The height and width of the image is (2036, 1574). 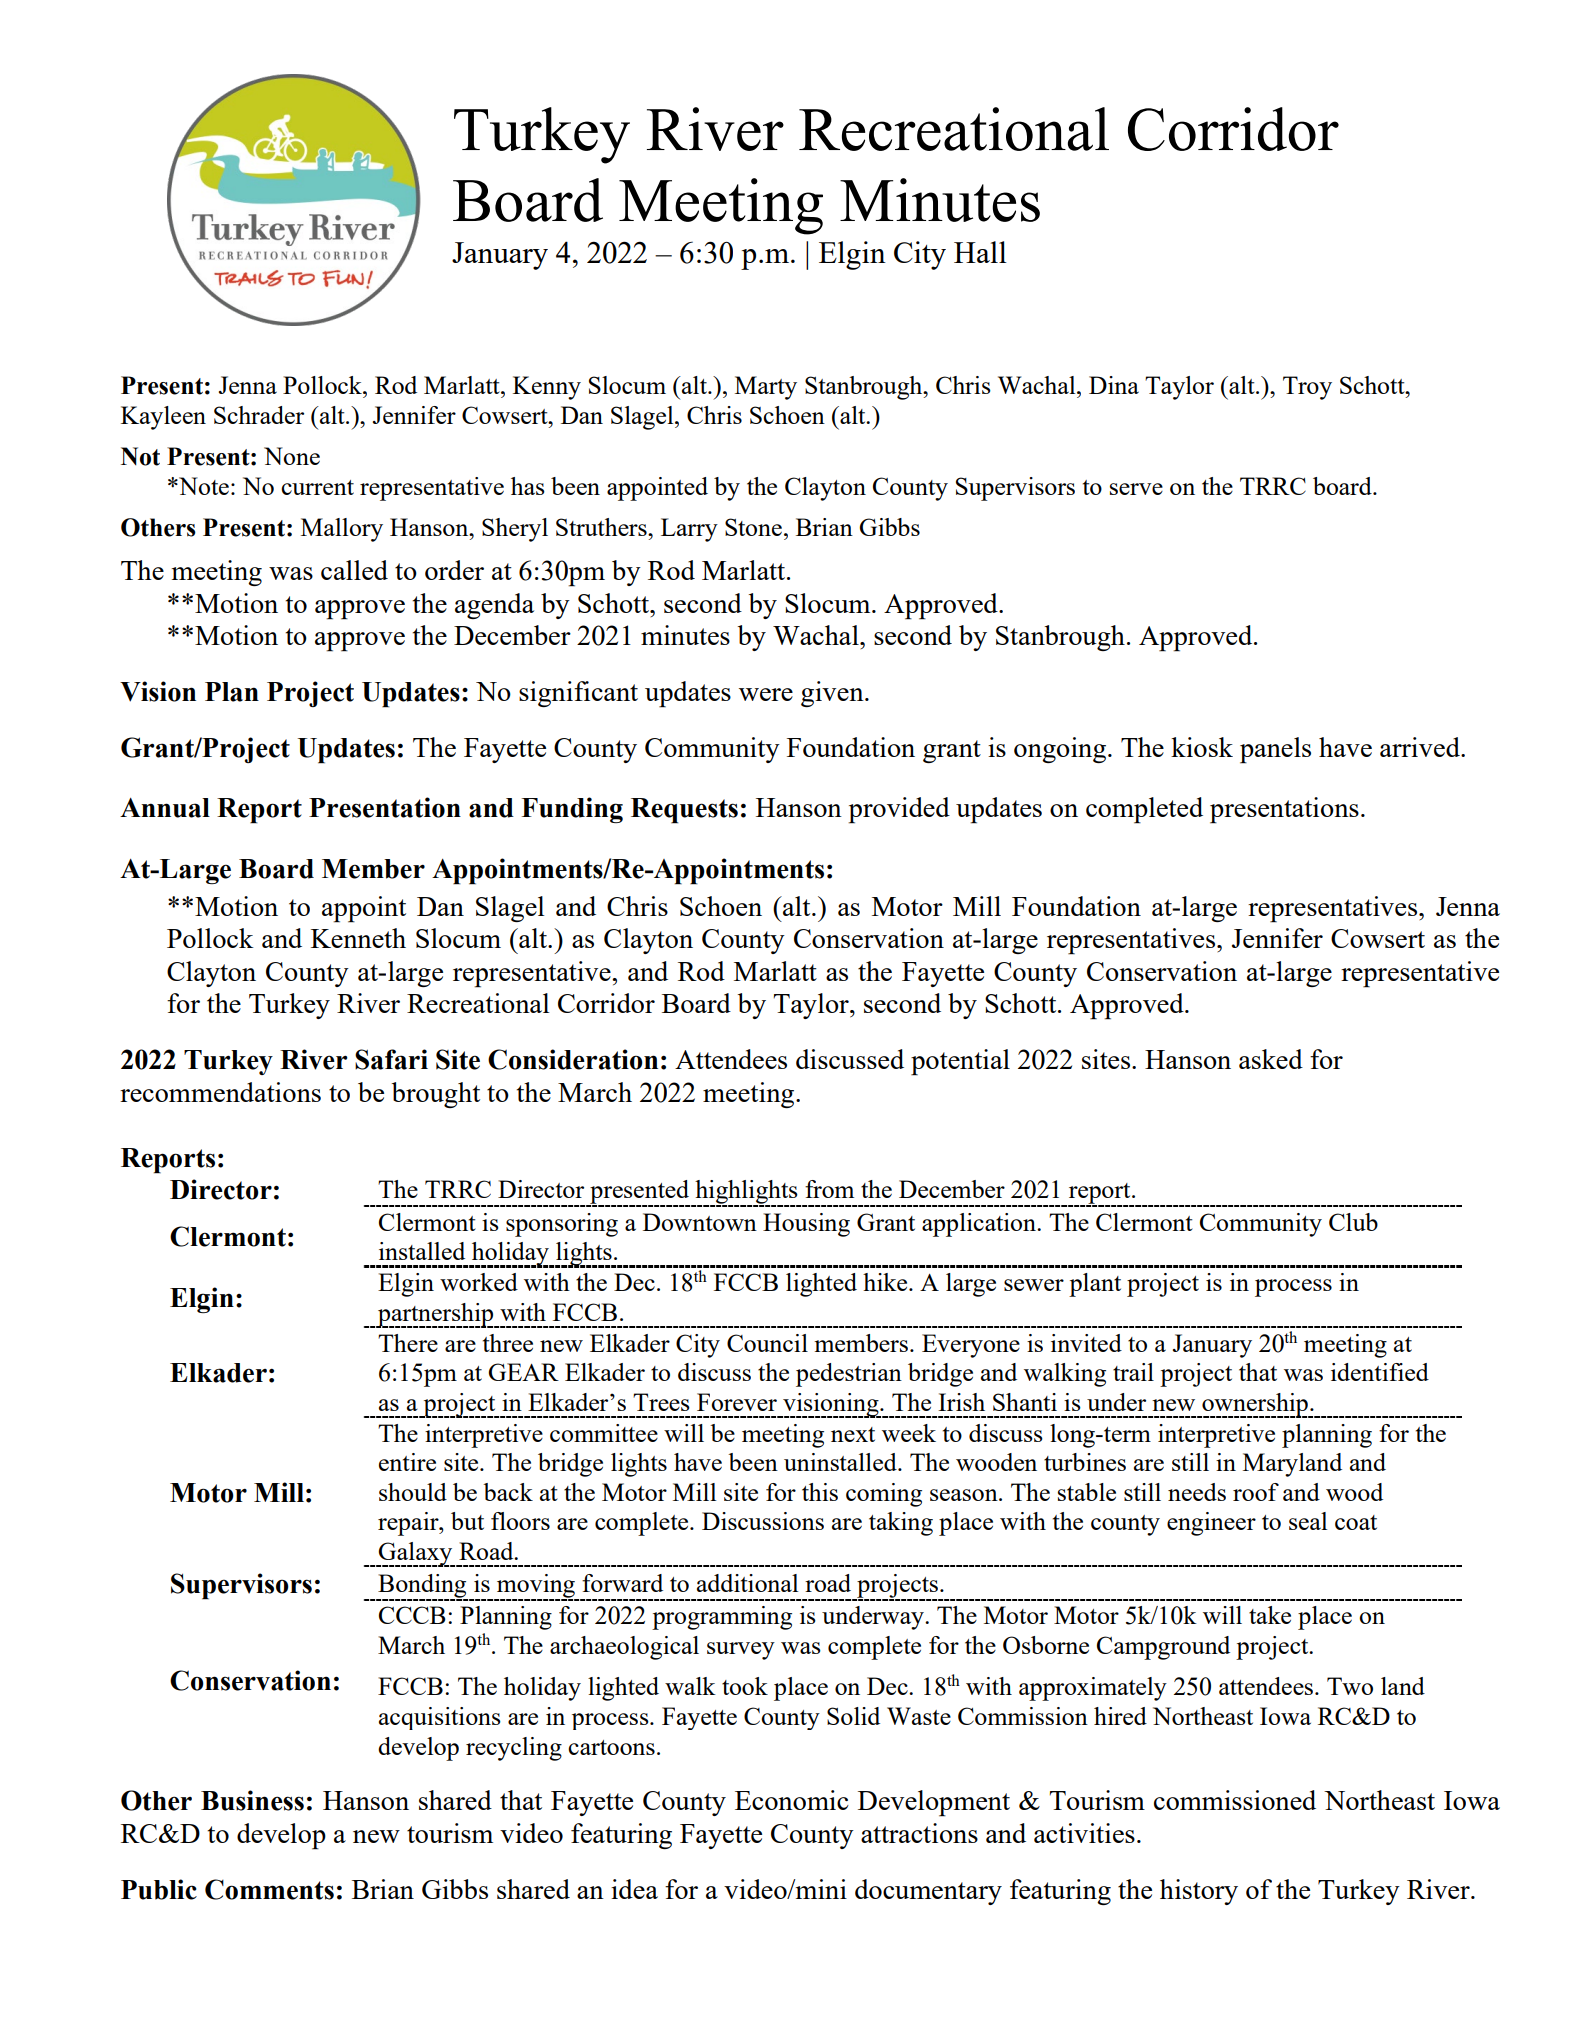 I want to click on ownership, so click(x=1255, y=1405).
